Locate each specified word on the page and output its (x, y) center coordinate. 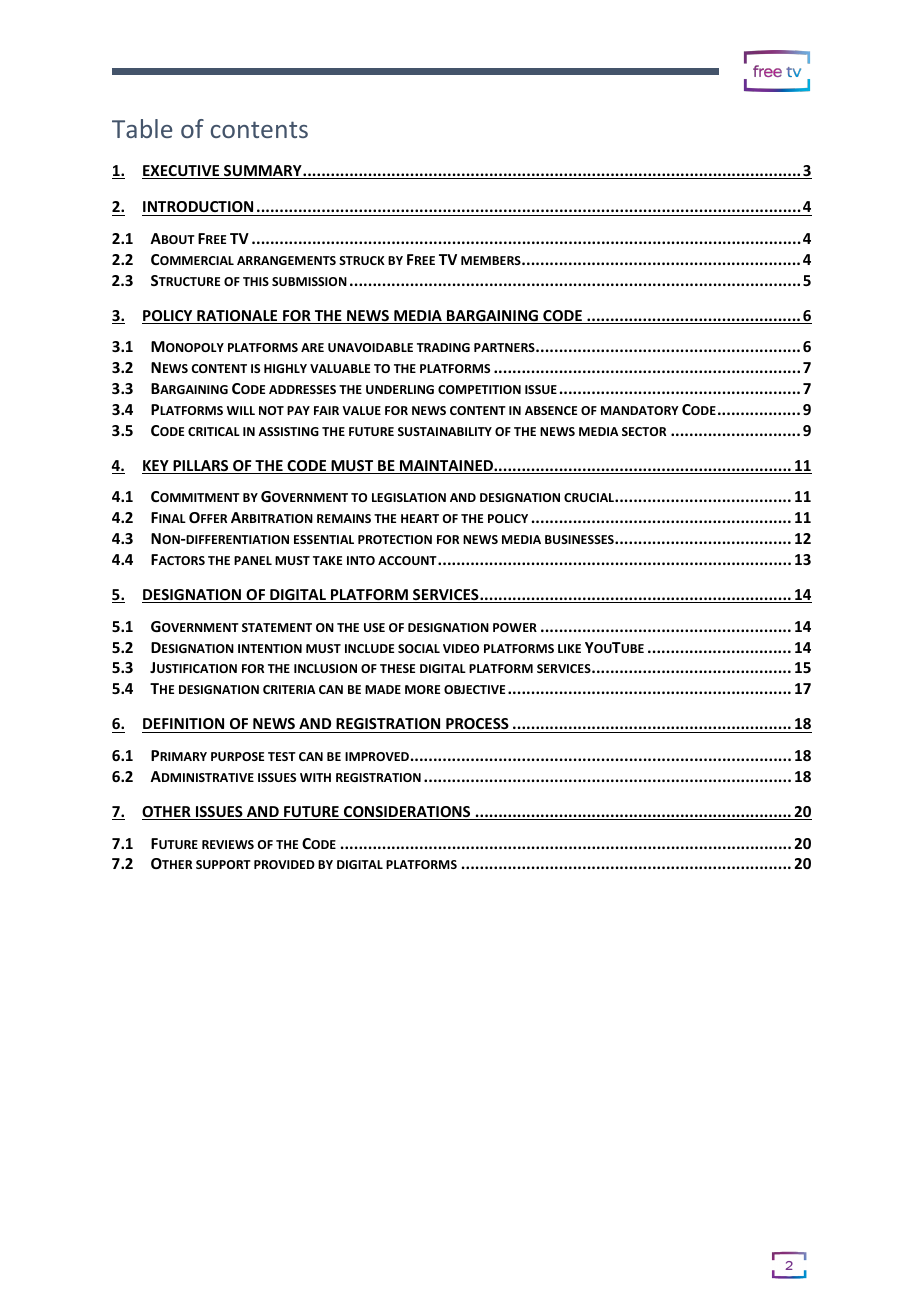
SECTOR (644, 431)
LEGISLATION (409, 497)
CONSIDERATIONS (407, 813)
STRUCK (362, 260)
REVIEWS (228, 844)
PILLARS (201, 467)
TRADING (443, 347)
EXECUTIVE (182, 172)
